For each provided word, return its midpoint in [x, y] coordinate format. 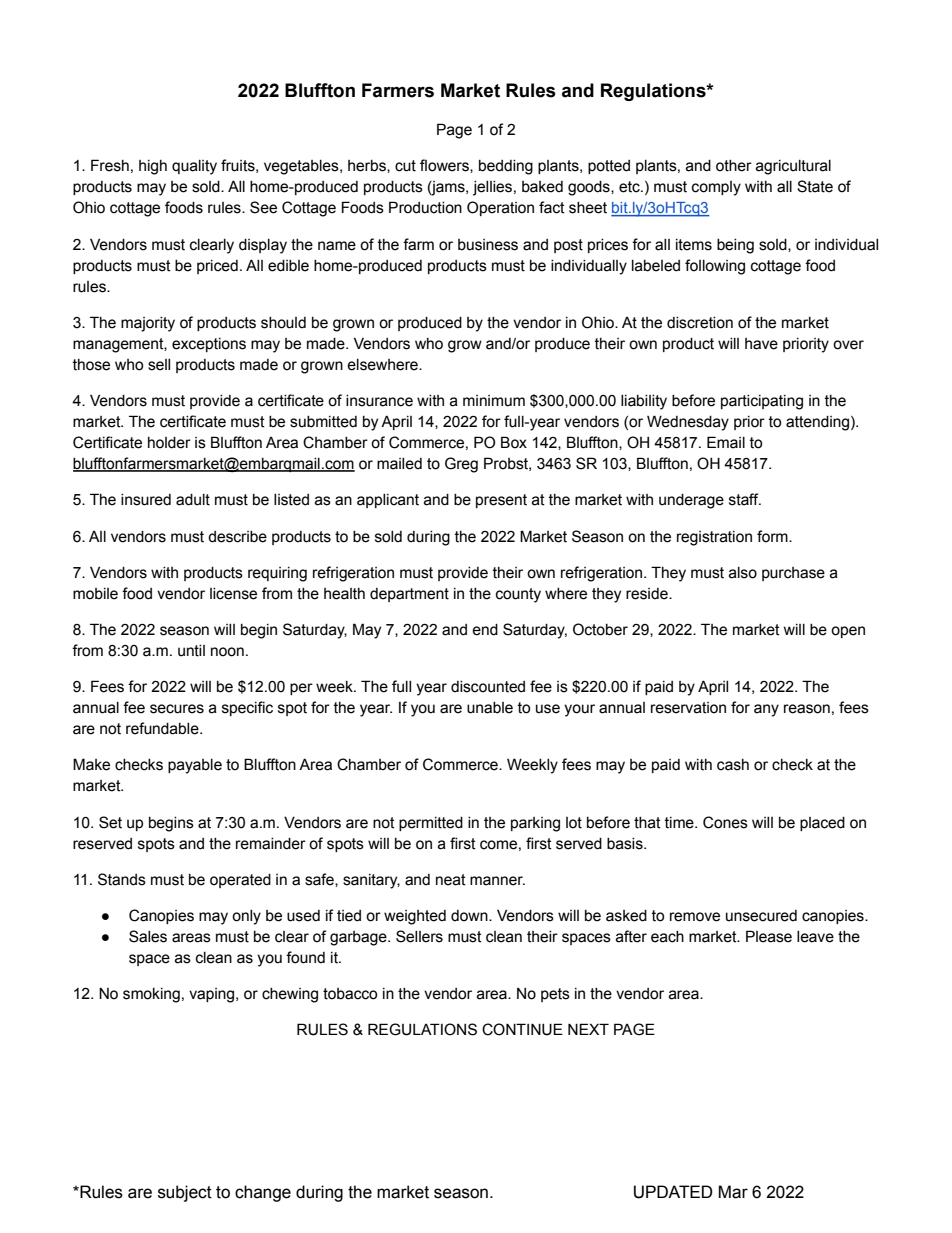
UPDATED [673, 1192]
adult [193, 500]
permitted [431, 824]
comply [716, 188]
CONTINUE [522, 1029]
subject [185, 1193]
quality [194, 167]
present [501, 501]
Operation [500, 208]
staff [745, 499]
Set [110, 822]
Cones [725, 822]
